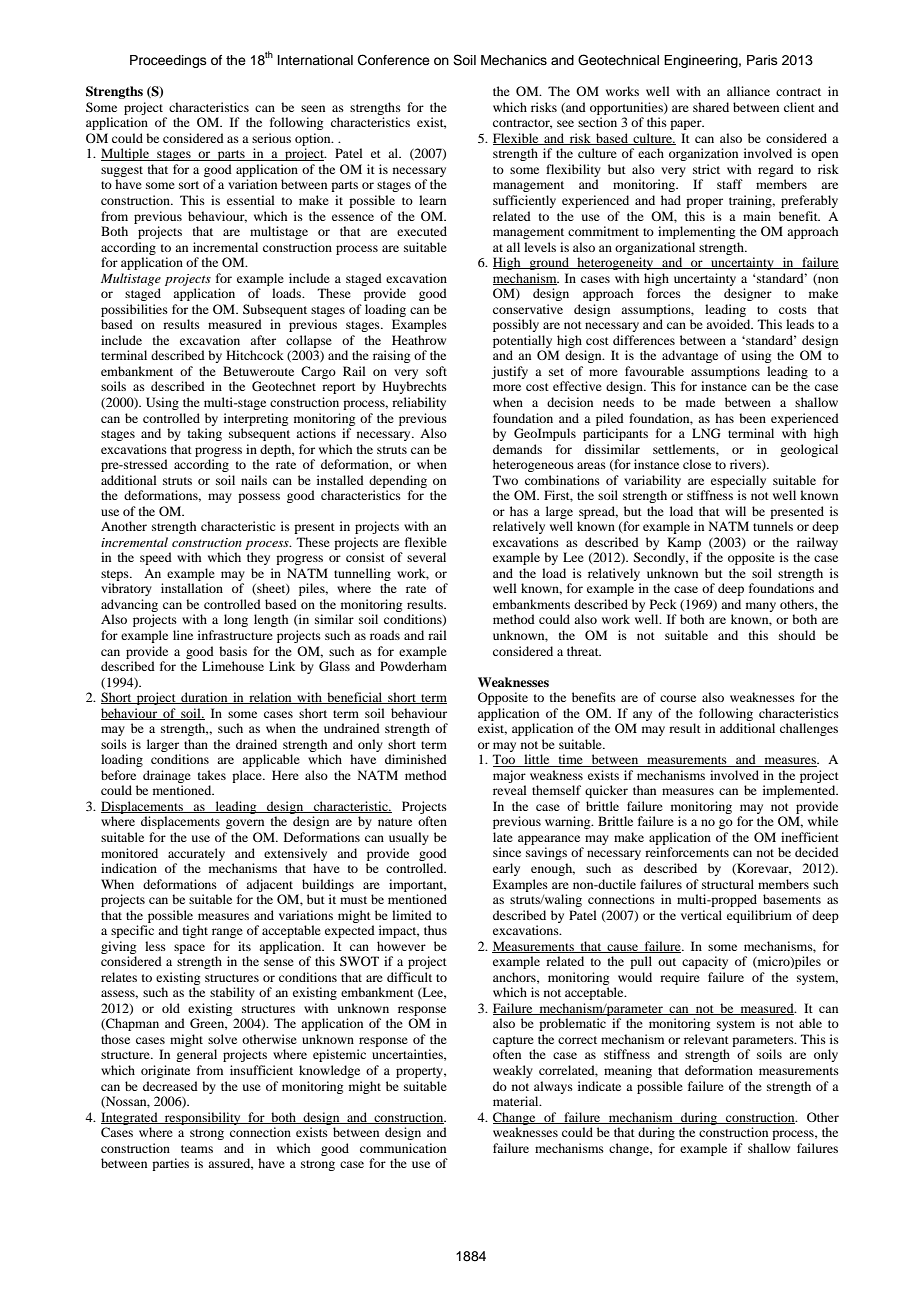 This screenshot has height=1308, width=924. I want to click on structural, so click(728, 884).
